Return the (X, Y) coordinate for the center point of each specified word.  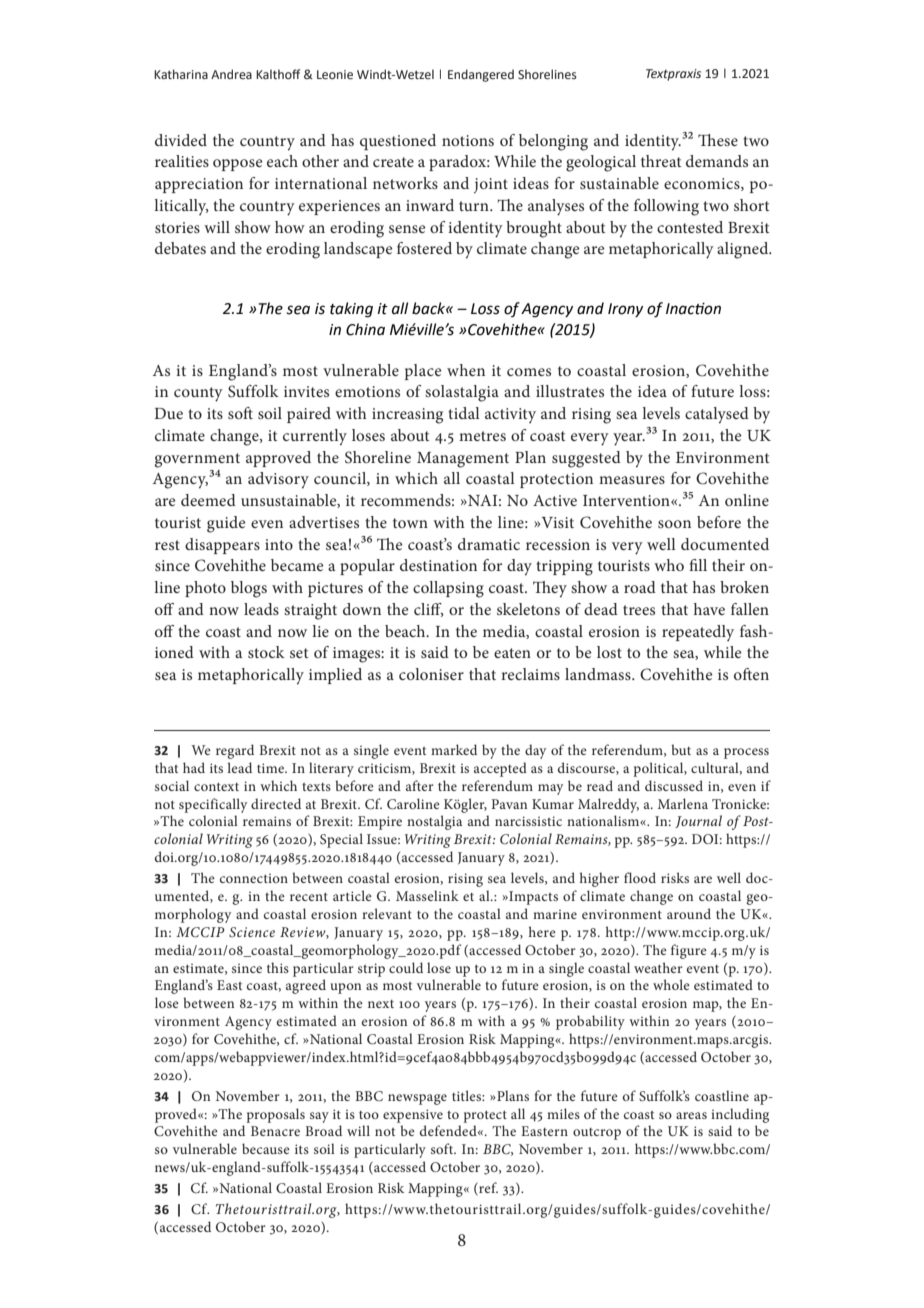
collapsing (448, 589)
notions (468, 140)
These (718, 140)
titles (467, 1095)
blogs (249, 589)
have (709, 609)
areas (691, 1115)
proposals (275, 1115)
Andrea (231, 74)
